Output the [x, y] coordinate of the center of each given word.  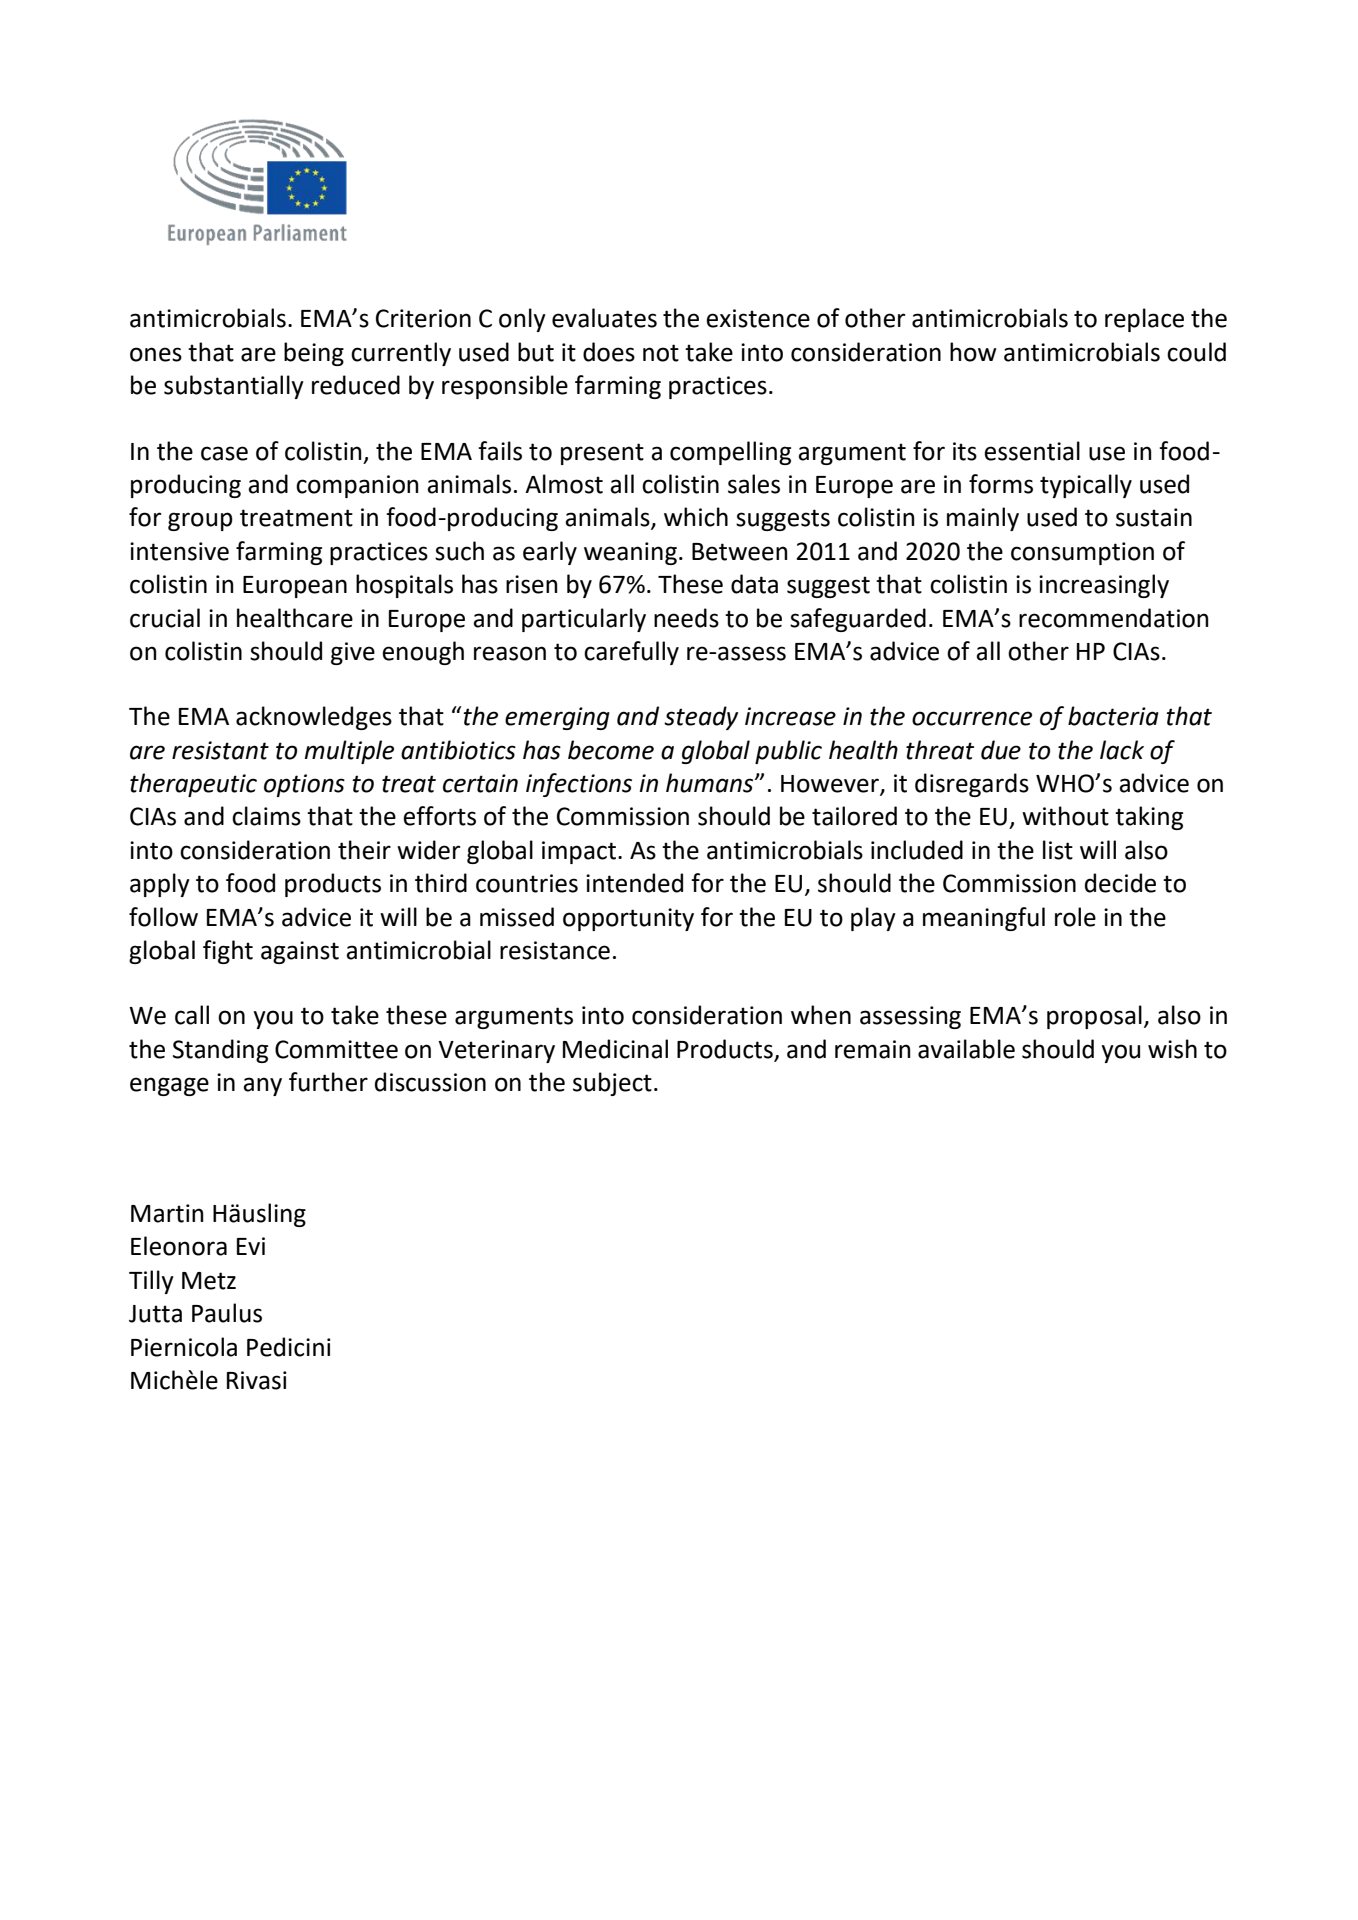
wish [1172, 1049]
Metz [209, 1281]
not [661, 353]
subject [612, 1084]
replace [1144, 320]
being [314, 354]
